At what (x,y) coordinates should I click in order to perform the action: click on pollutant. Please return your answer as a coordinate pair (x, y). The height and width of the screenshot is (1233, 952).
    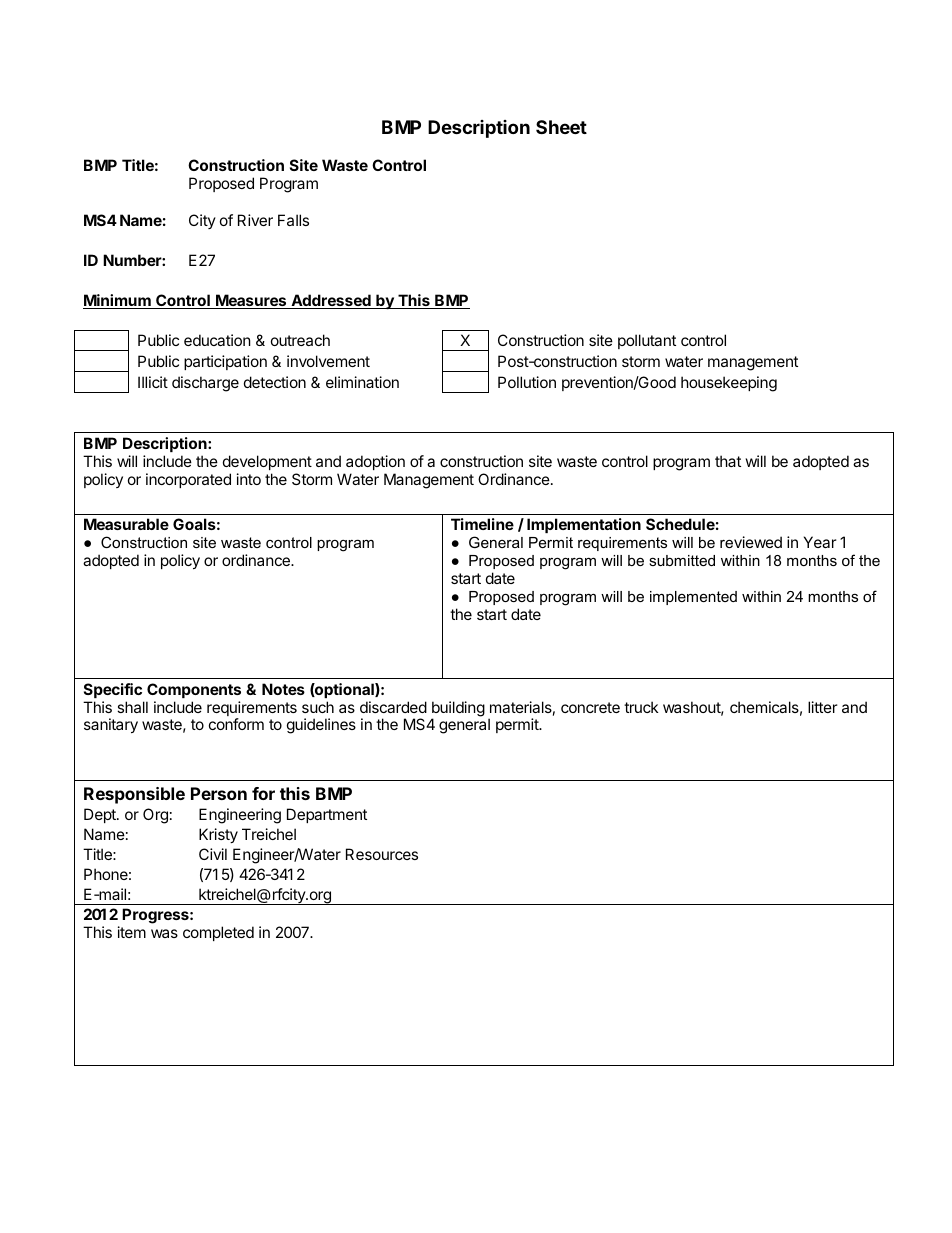
    Looking at the image, I should click on (647, 341).
